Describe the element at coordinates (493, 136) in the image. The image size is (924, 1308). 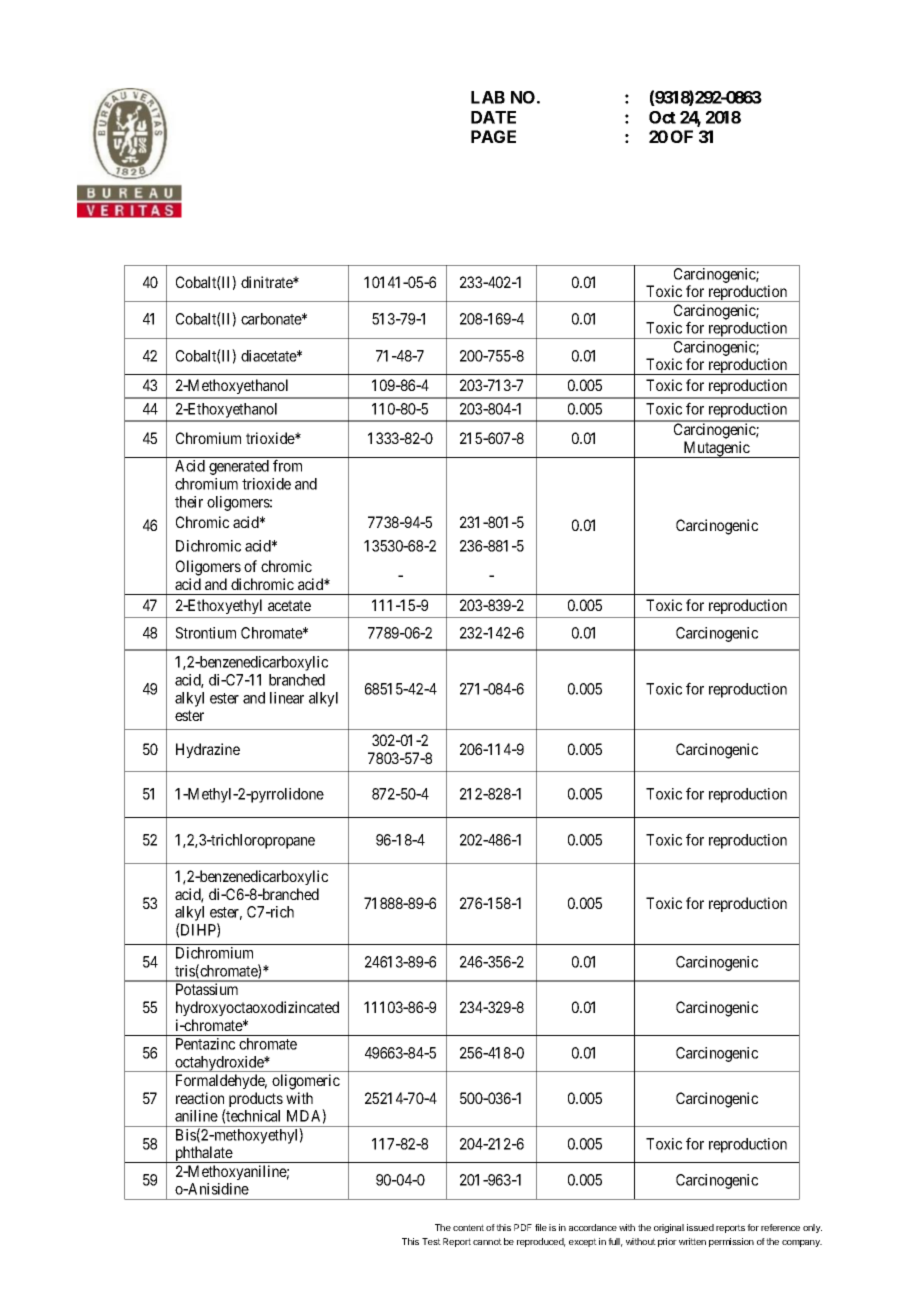
I see `PAGE` at that location.
